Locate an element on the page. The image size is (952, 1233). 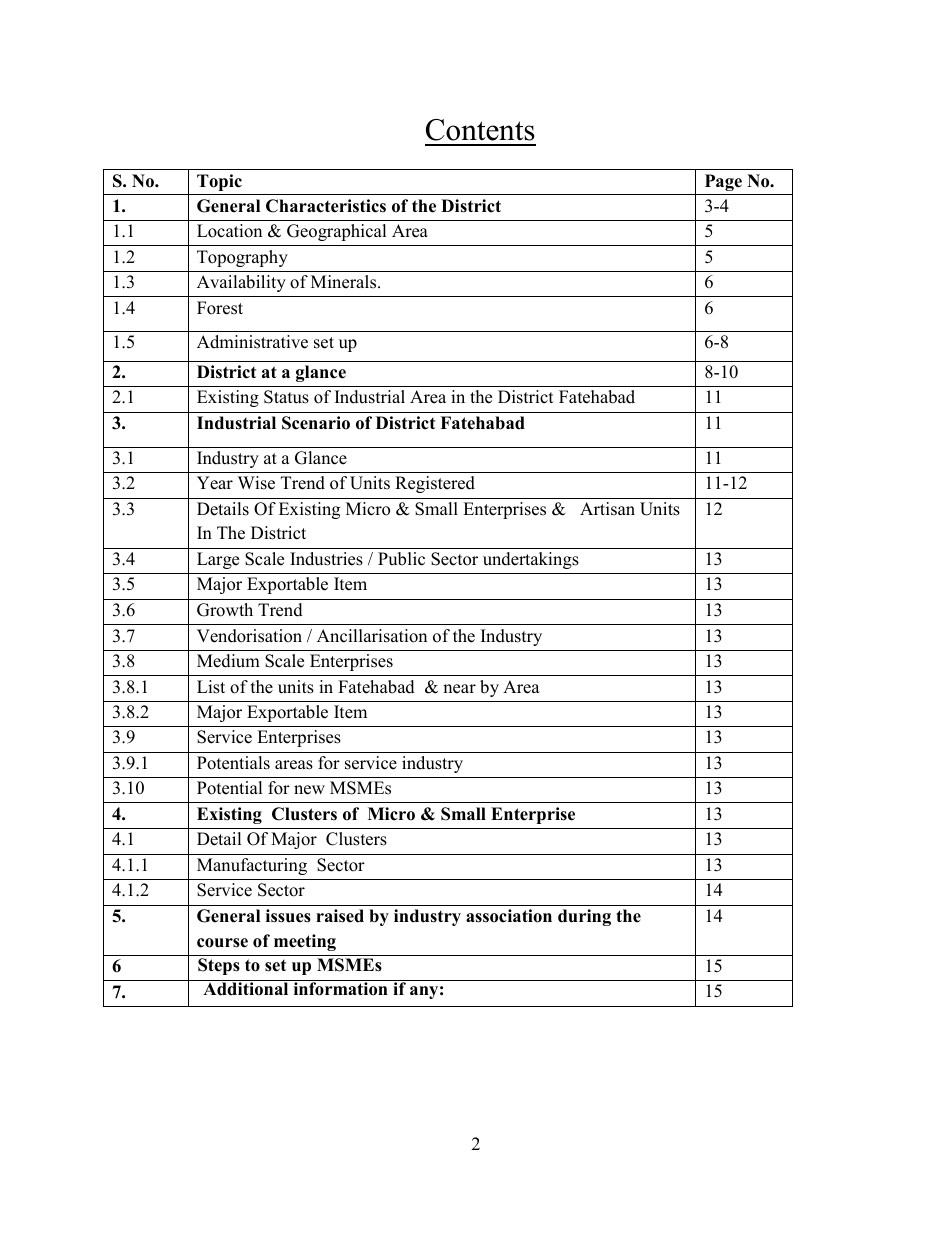
Wise is located at coordinates (256, 483).
